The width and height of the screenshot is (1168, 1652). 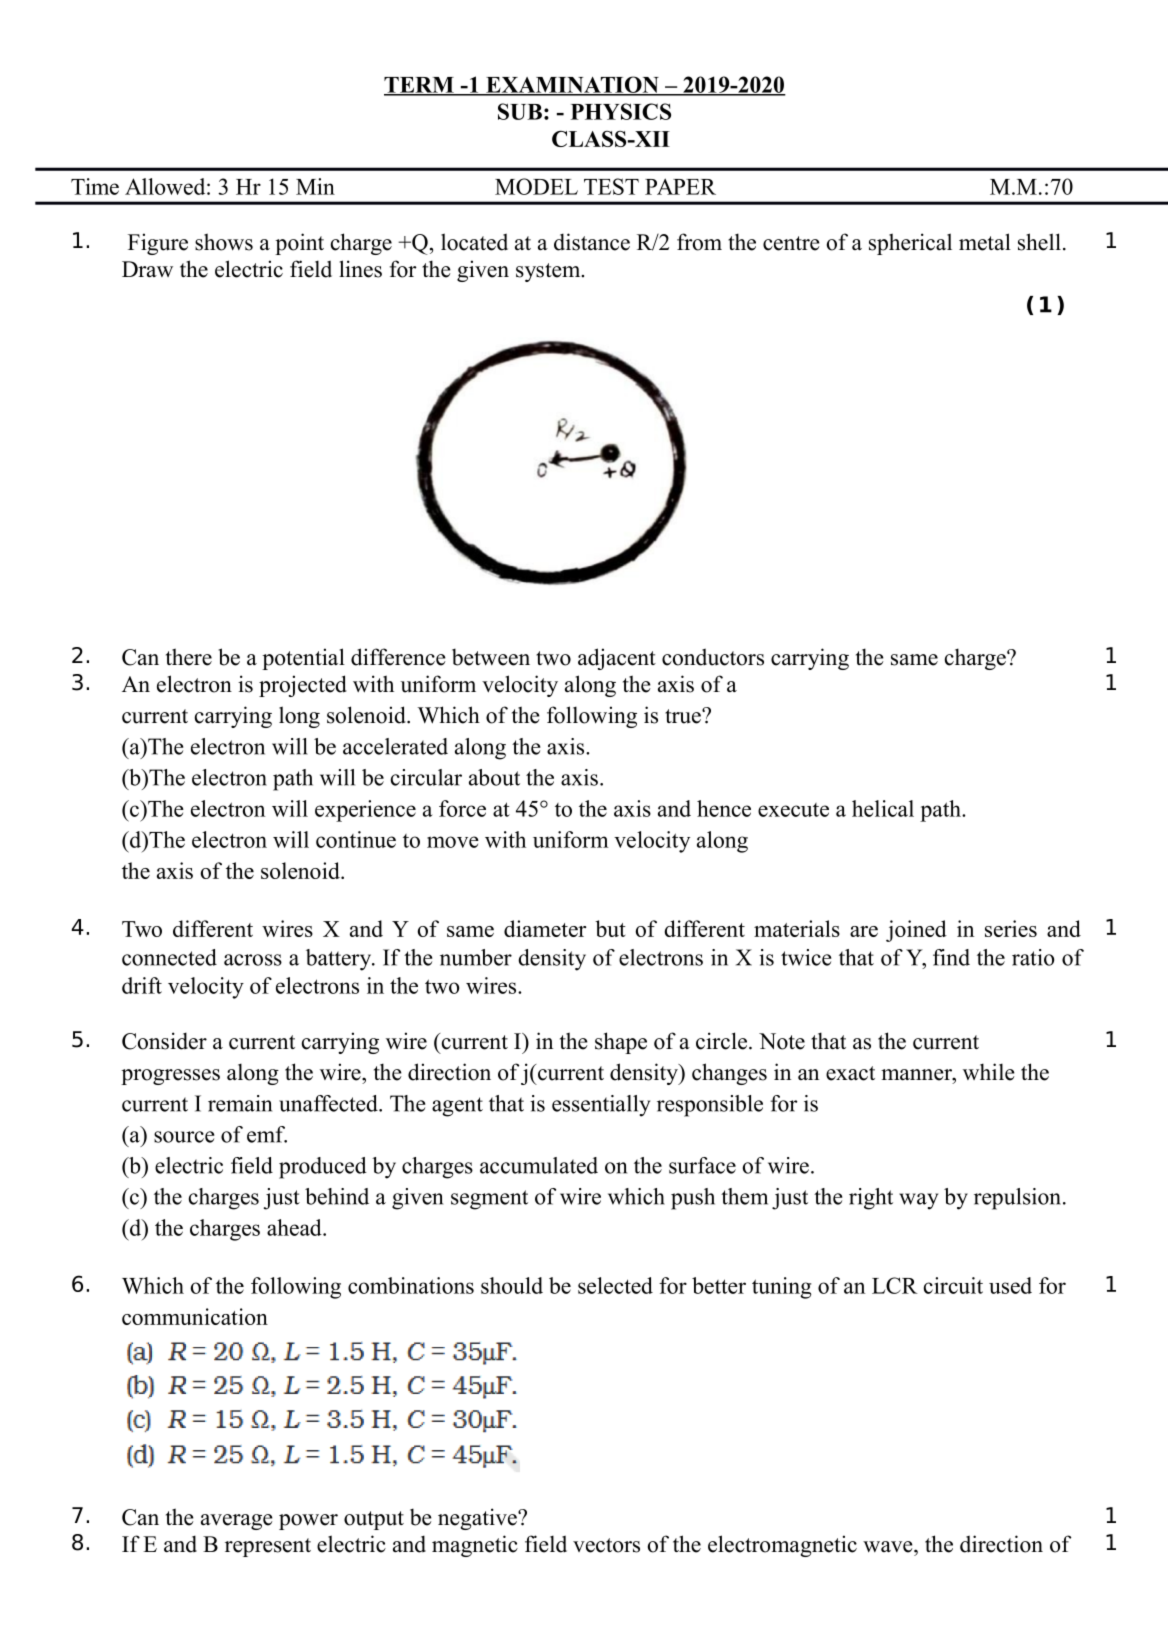 I want to click on spherical, so click(x=910, y=244).
